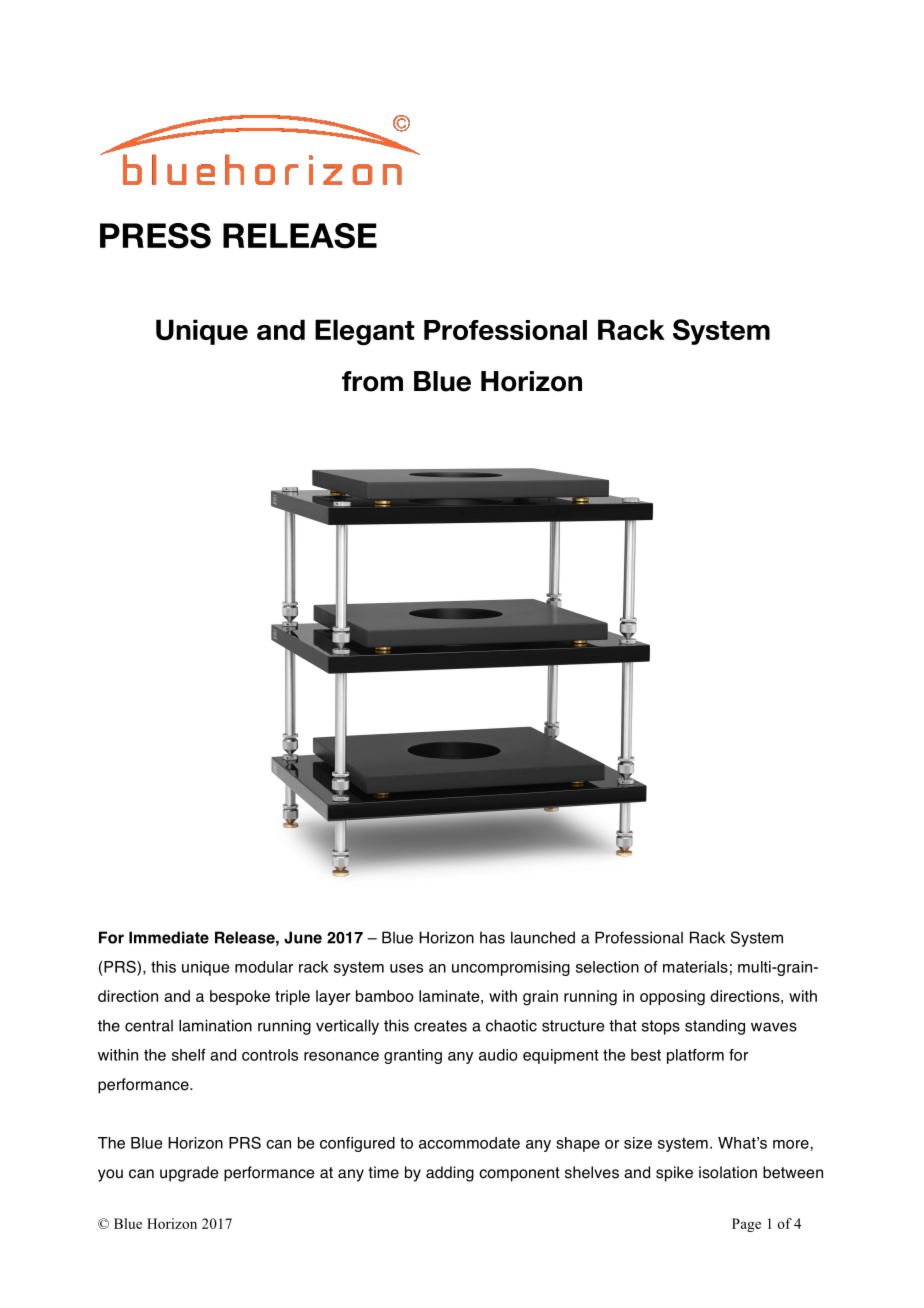 This screenshot has height=1308, width=924. Describe the element at coordinates (155, 236) in the screenshot. I see `PRESS` at that location.
